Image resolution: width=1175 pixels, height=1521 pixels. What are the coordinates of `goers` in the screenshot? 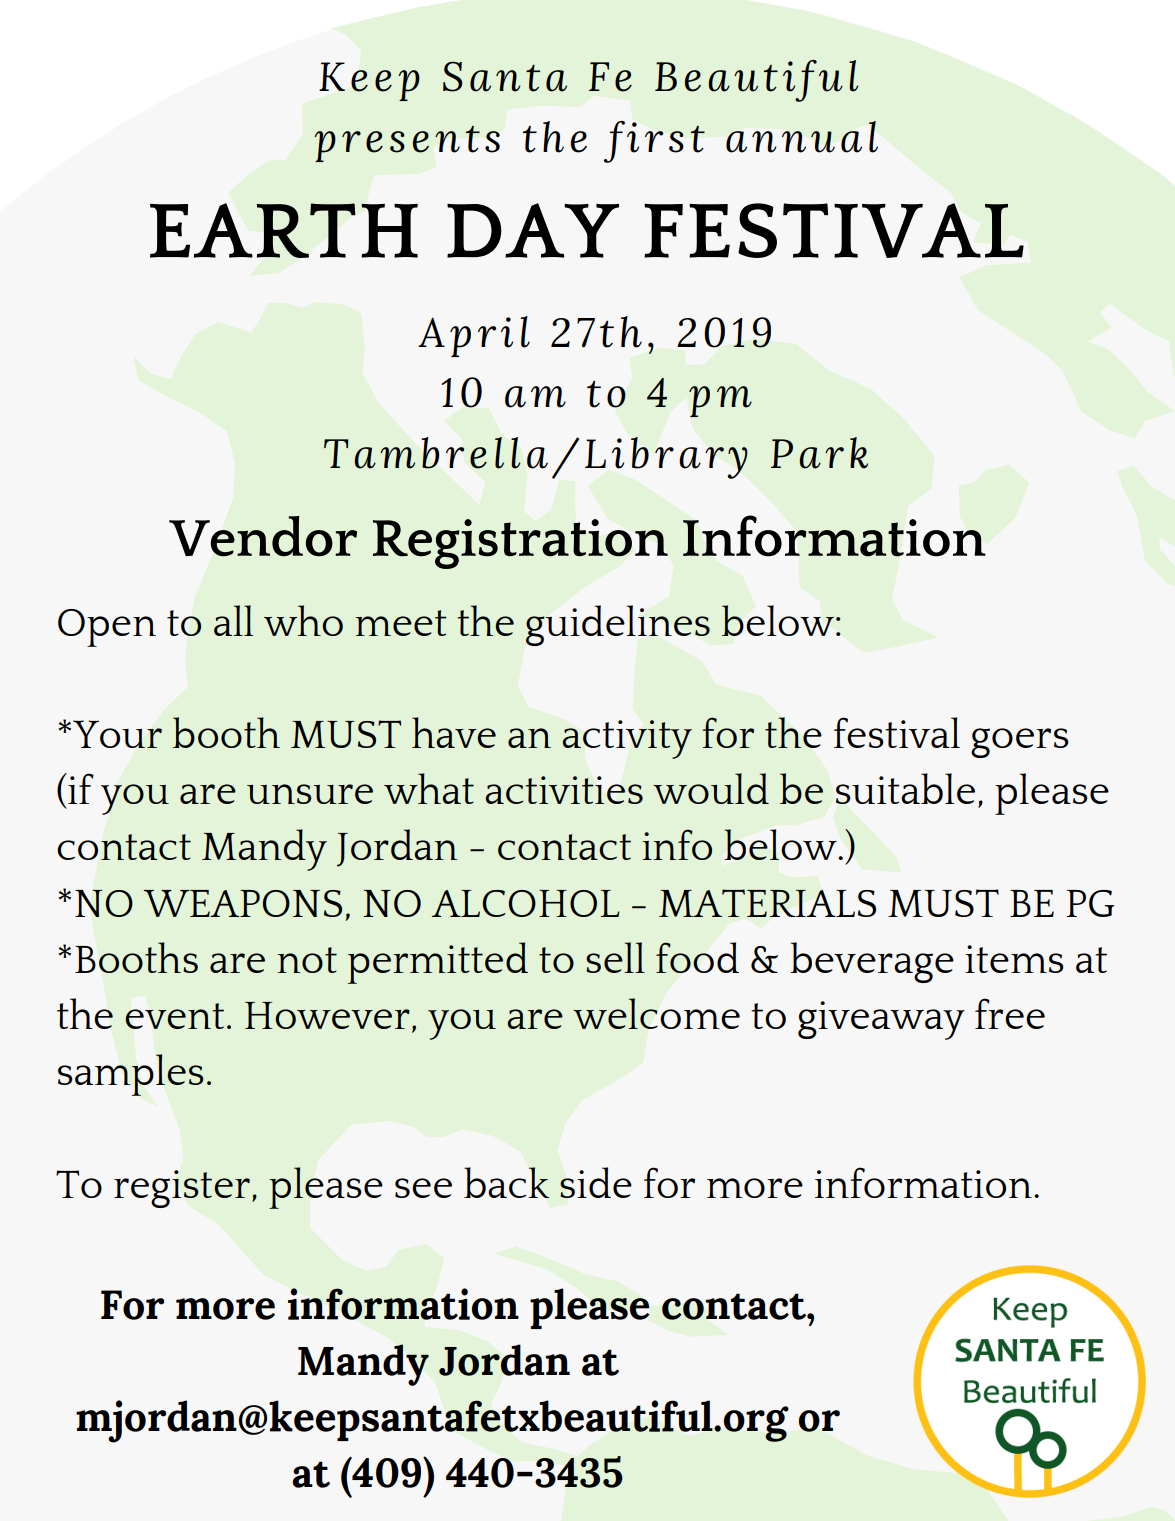 It's located at (1020, 743).
